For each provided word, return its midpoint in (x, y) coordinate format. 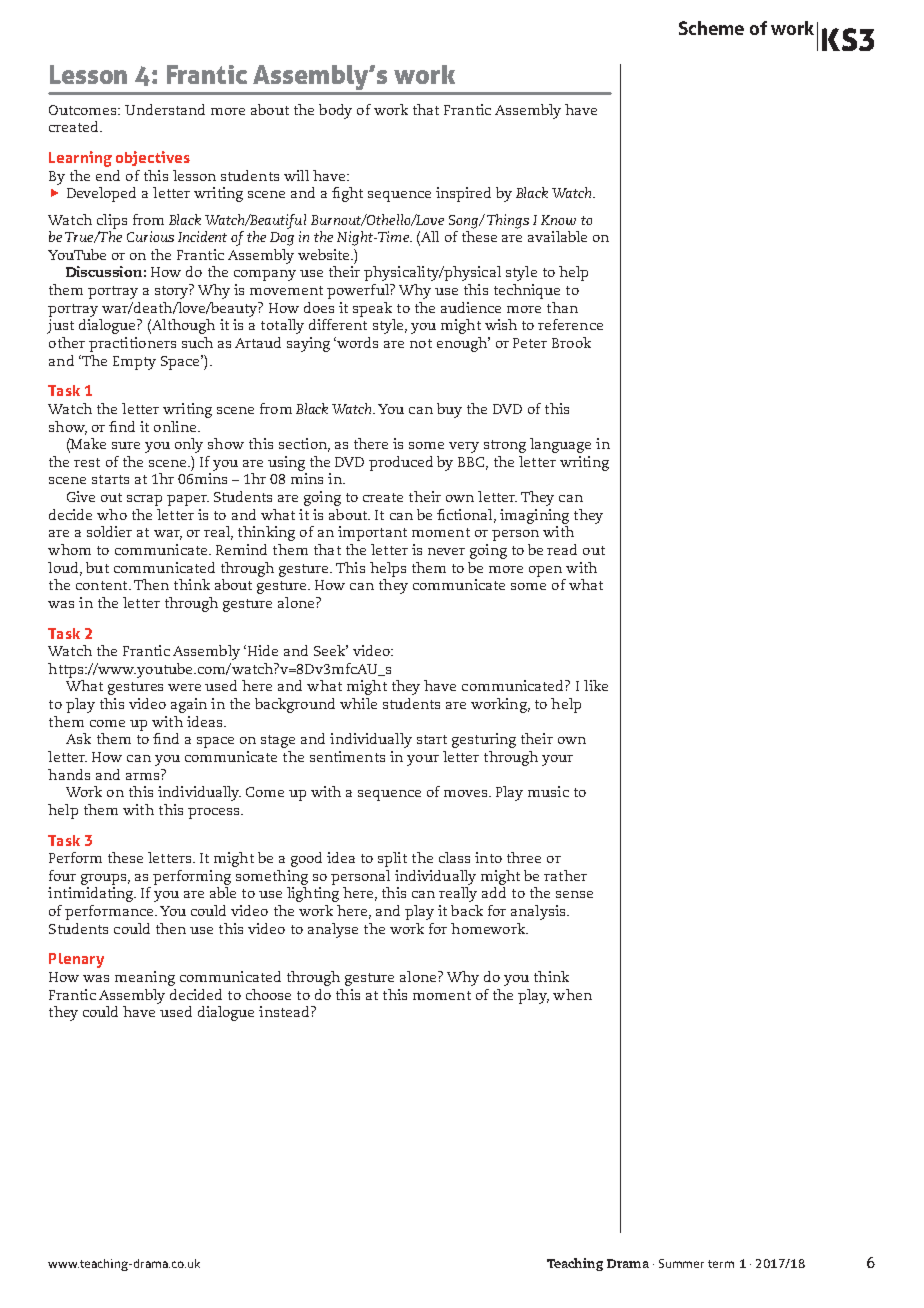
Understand (165, 109)
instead (285, 1011)
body (335, 111)
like (596, 685)
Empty (134, 363)
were (184, 687)
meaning (145, 978)
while (358, 703)
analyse (333, 930)
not (421, 343)
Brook (571, 342)
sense (574, 894)
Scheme (711, 28)
